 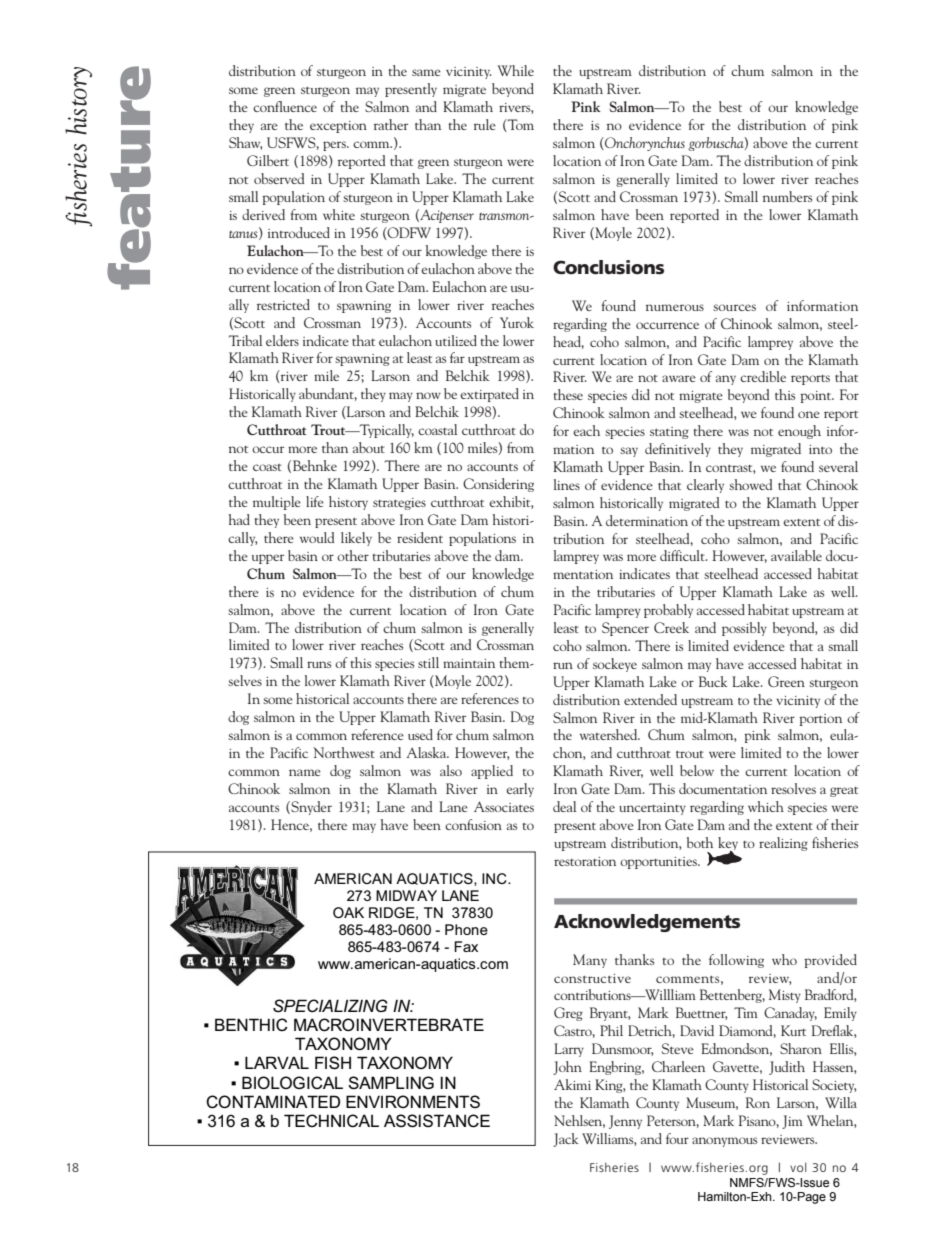 What do you see at coordinates (285, 106) in the screenshot?
I see `confluence` at bounding box center [285, 106].
